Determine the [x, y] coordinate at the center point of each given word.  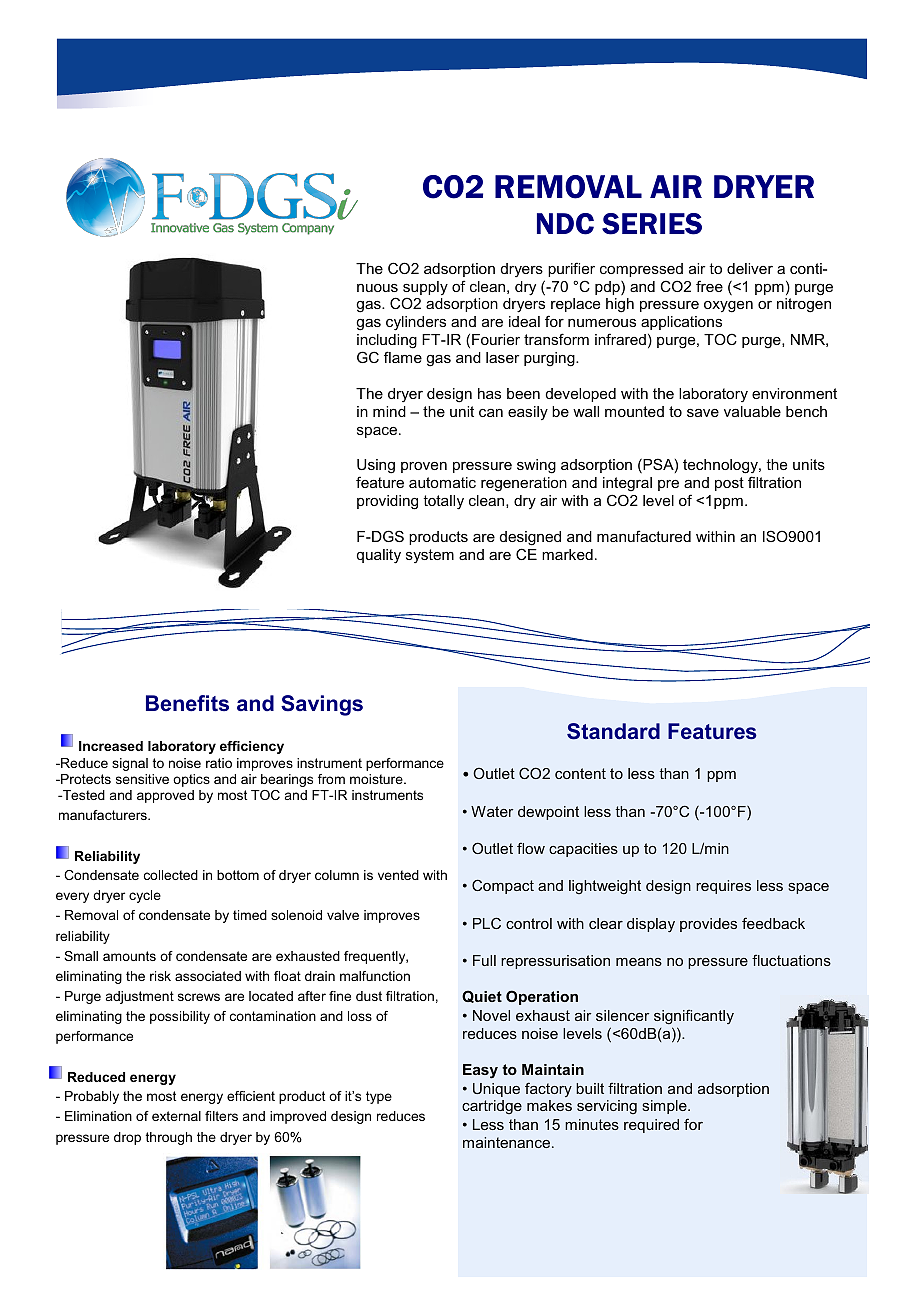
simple [665, 1107]
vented [398, 875]
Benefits [187, 703]
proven [424, 467]
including [387, 341]
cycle [145, 896]
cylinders [416, 323]
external [176, 1116]
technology [721, 468]
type [379, 1097]
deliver [750, 268]
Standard [613, 731]
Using [376, 468]
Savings [322, 705]
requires [723, 887]
